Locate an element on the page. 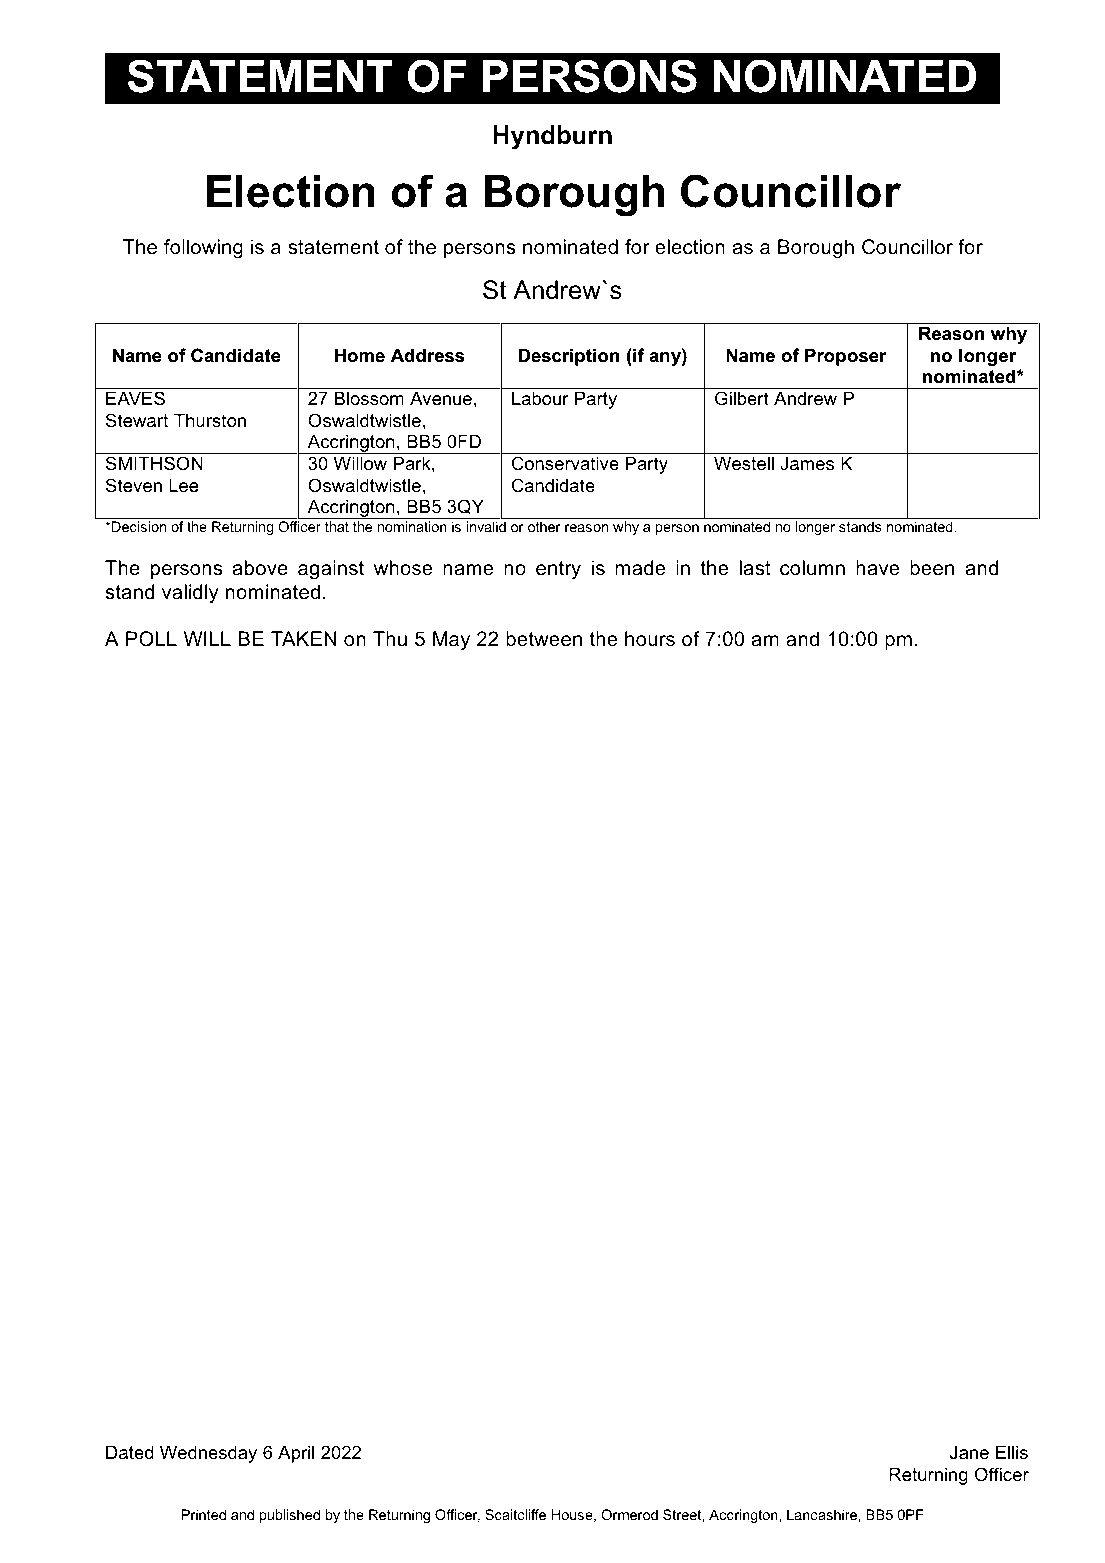 The width and height of the page is (1105, 1563). Description is located at coordinates (569, 357).
